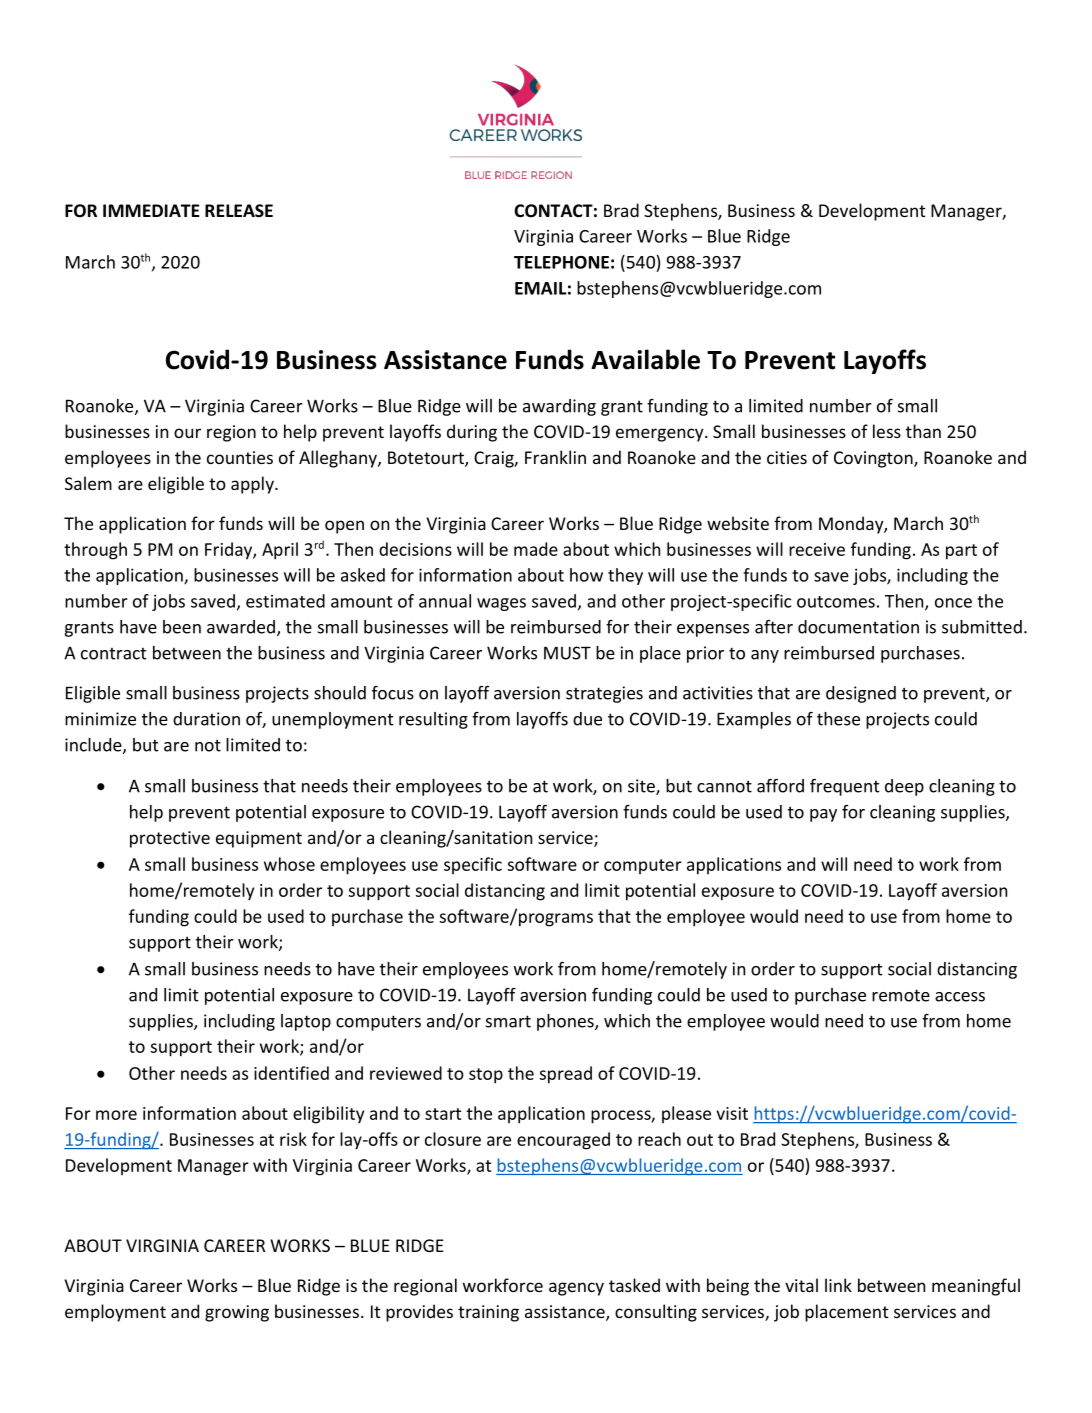 This page has width=1092, height=1413. I want to click on deep, so click(904, 787).
